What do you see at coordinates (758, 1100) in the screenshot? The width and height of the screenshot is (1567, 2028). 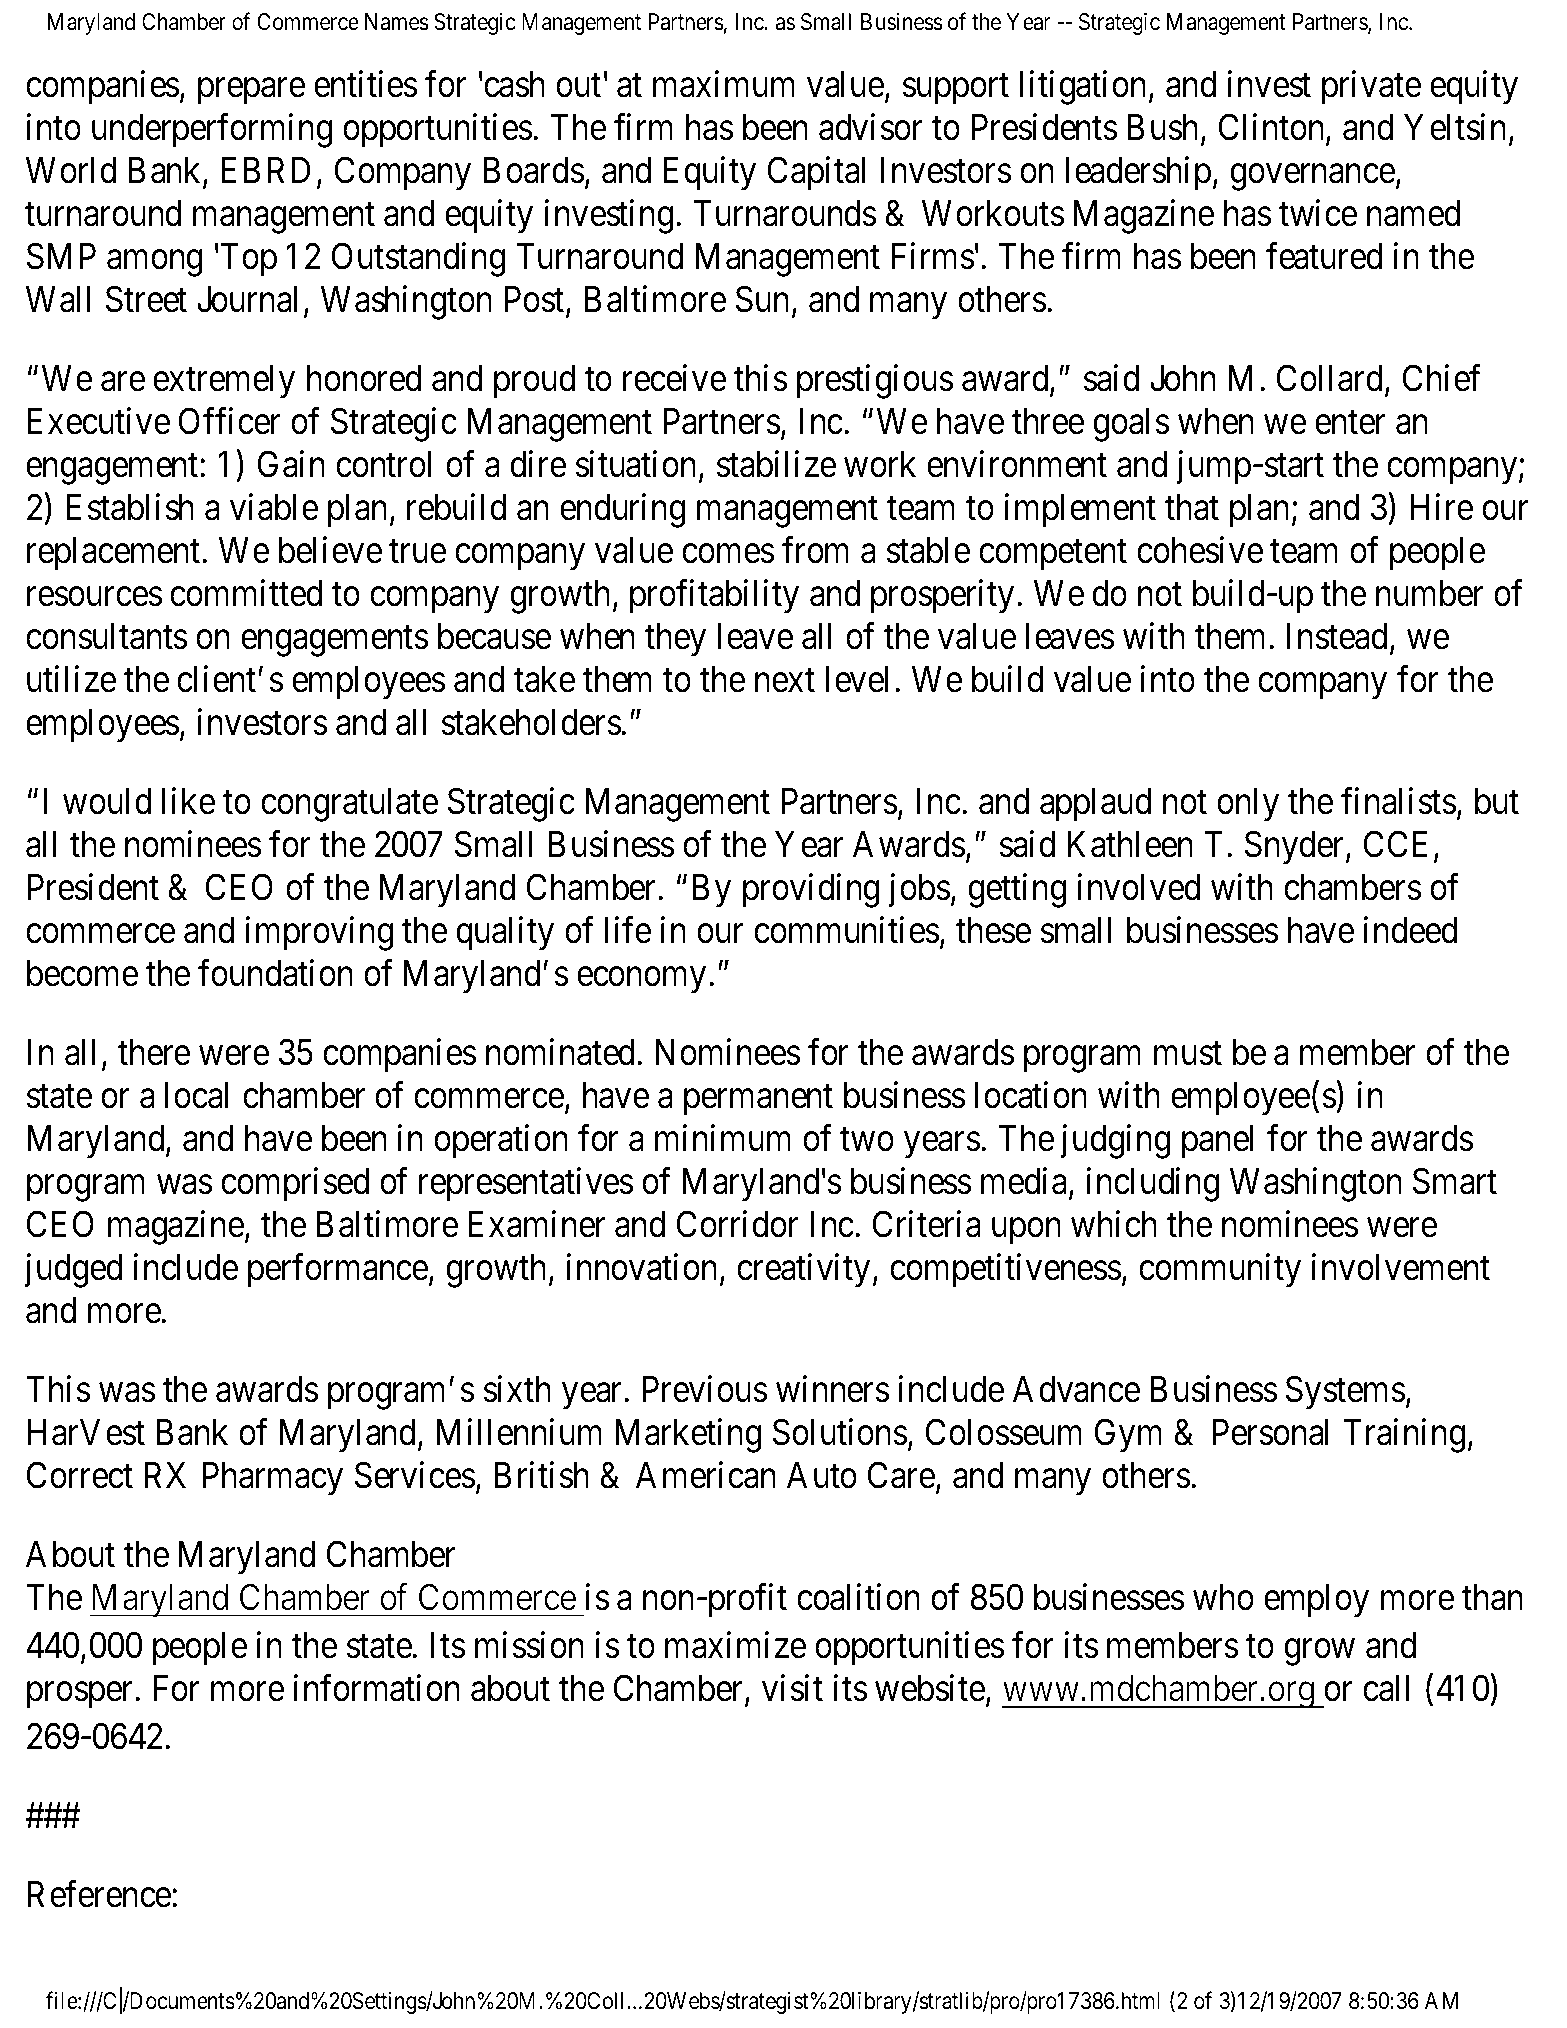 I see `permanent` at bounding box center [758, 1100].
